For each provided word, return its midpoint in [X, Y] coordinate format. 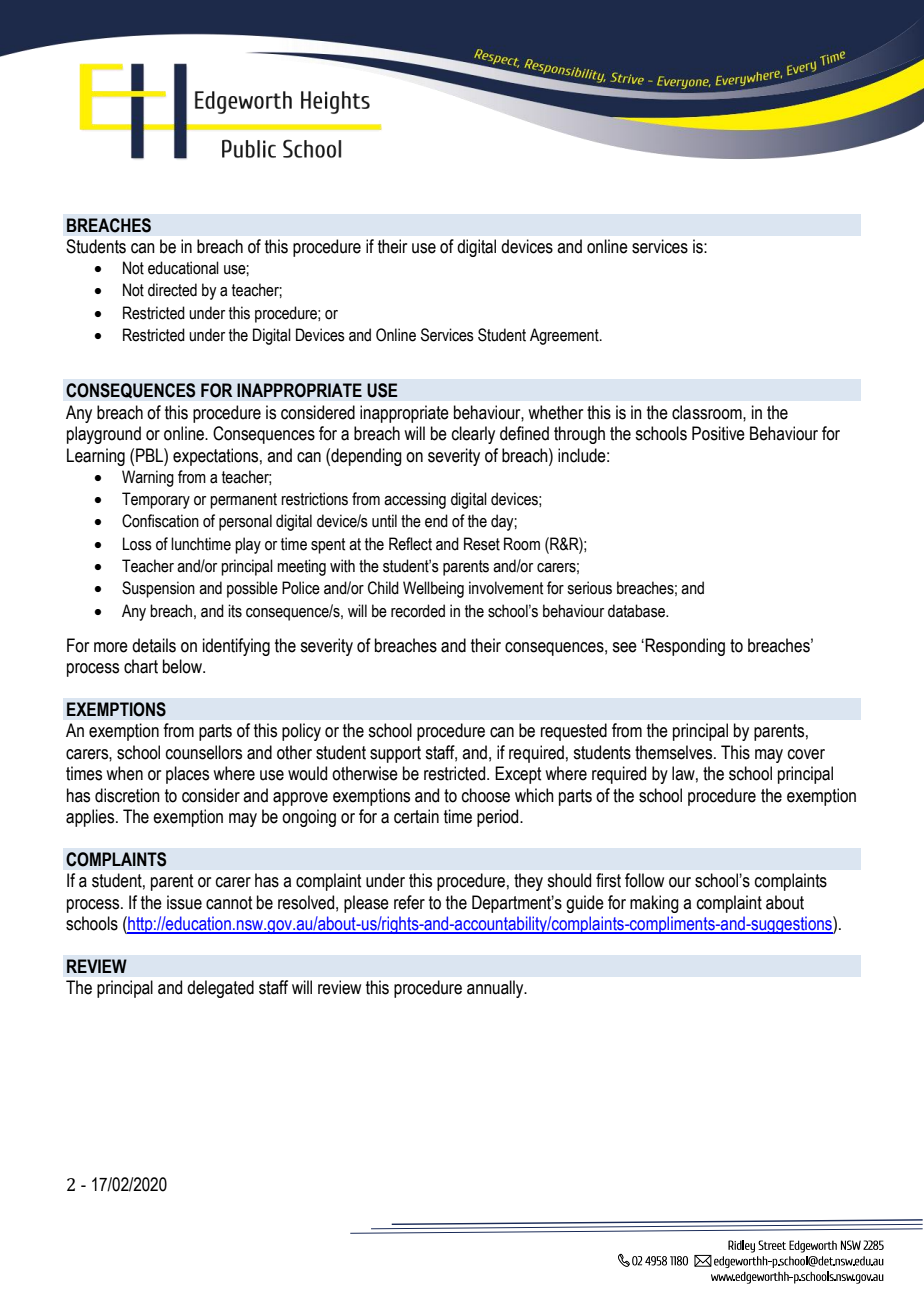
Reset [482, 544]
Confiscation [160, 521]
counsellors [204, 752]
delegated [220, 989]
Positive [718, 433]
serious [589, 588]
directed [172, 290]
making [654, 904]
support [395, 754]
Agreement [565, 336]
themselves [675, 752]
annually [496, 989]
